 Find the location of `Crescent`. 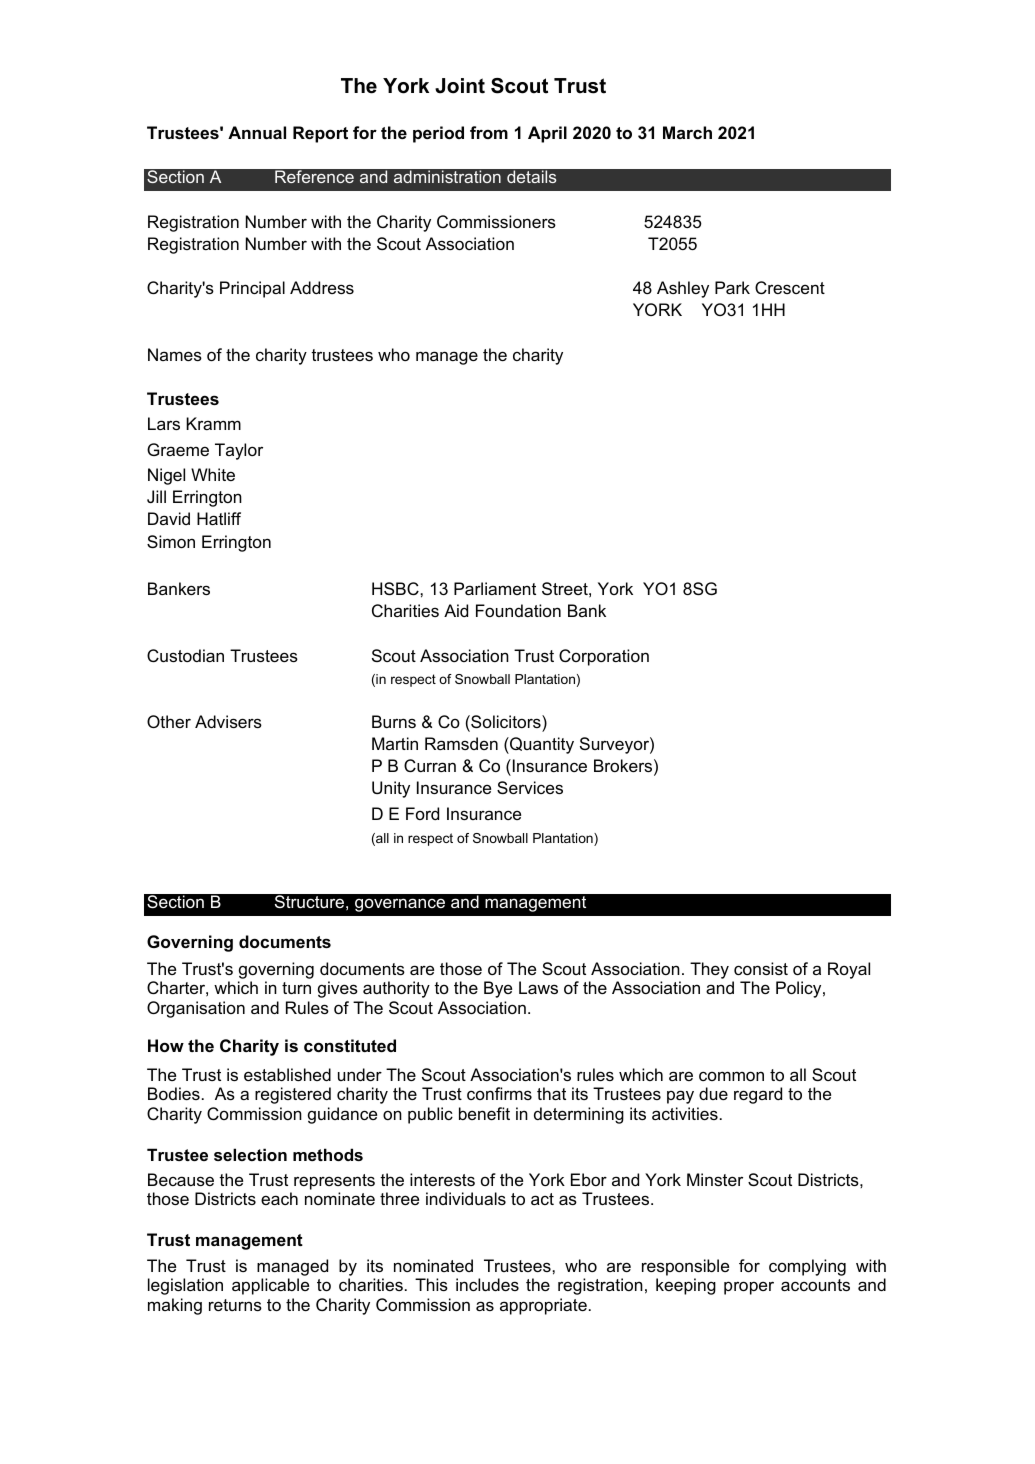

Crescent is located at coordinates (790, 287).
